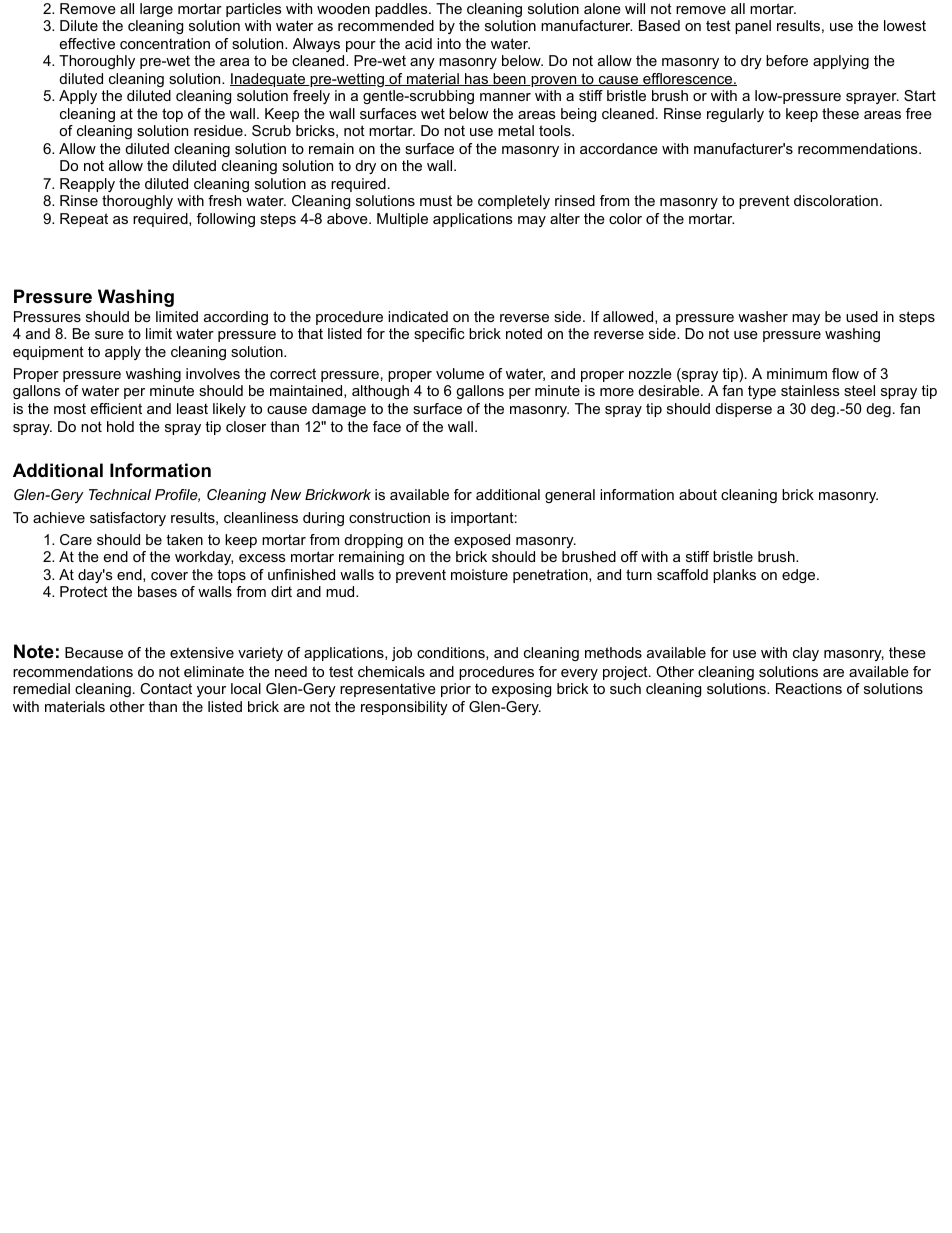 The height and width of the document is (1233, 952). I want to click on Multiple, so click(402, 220).
